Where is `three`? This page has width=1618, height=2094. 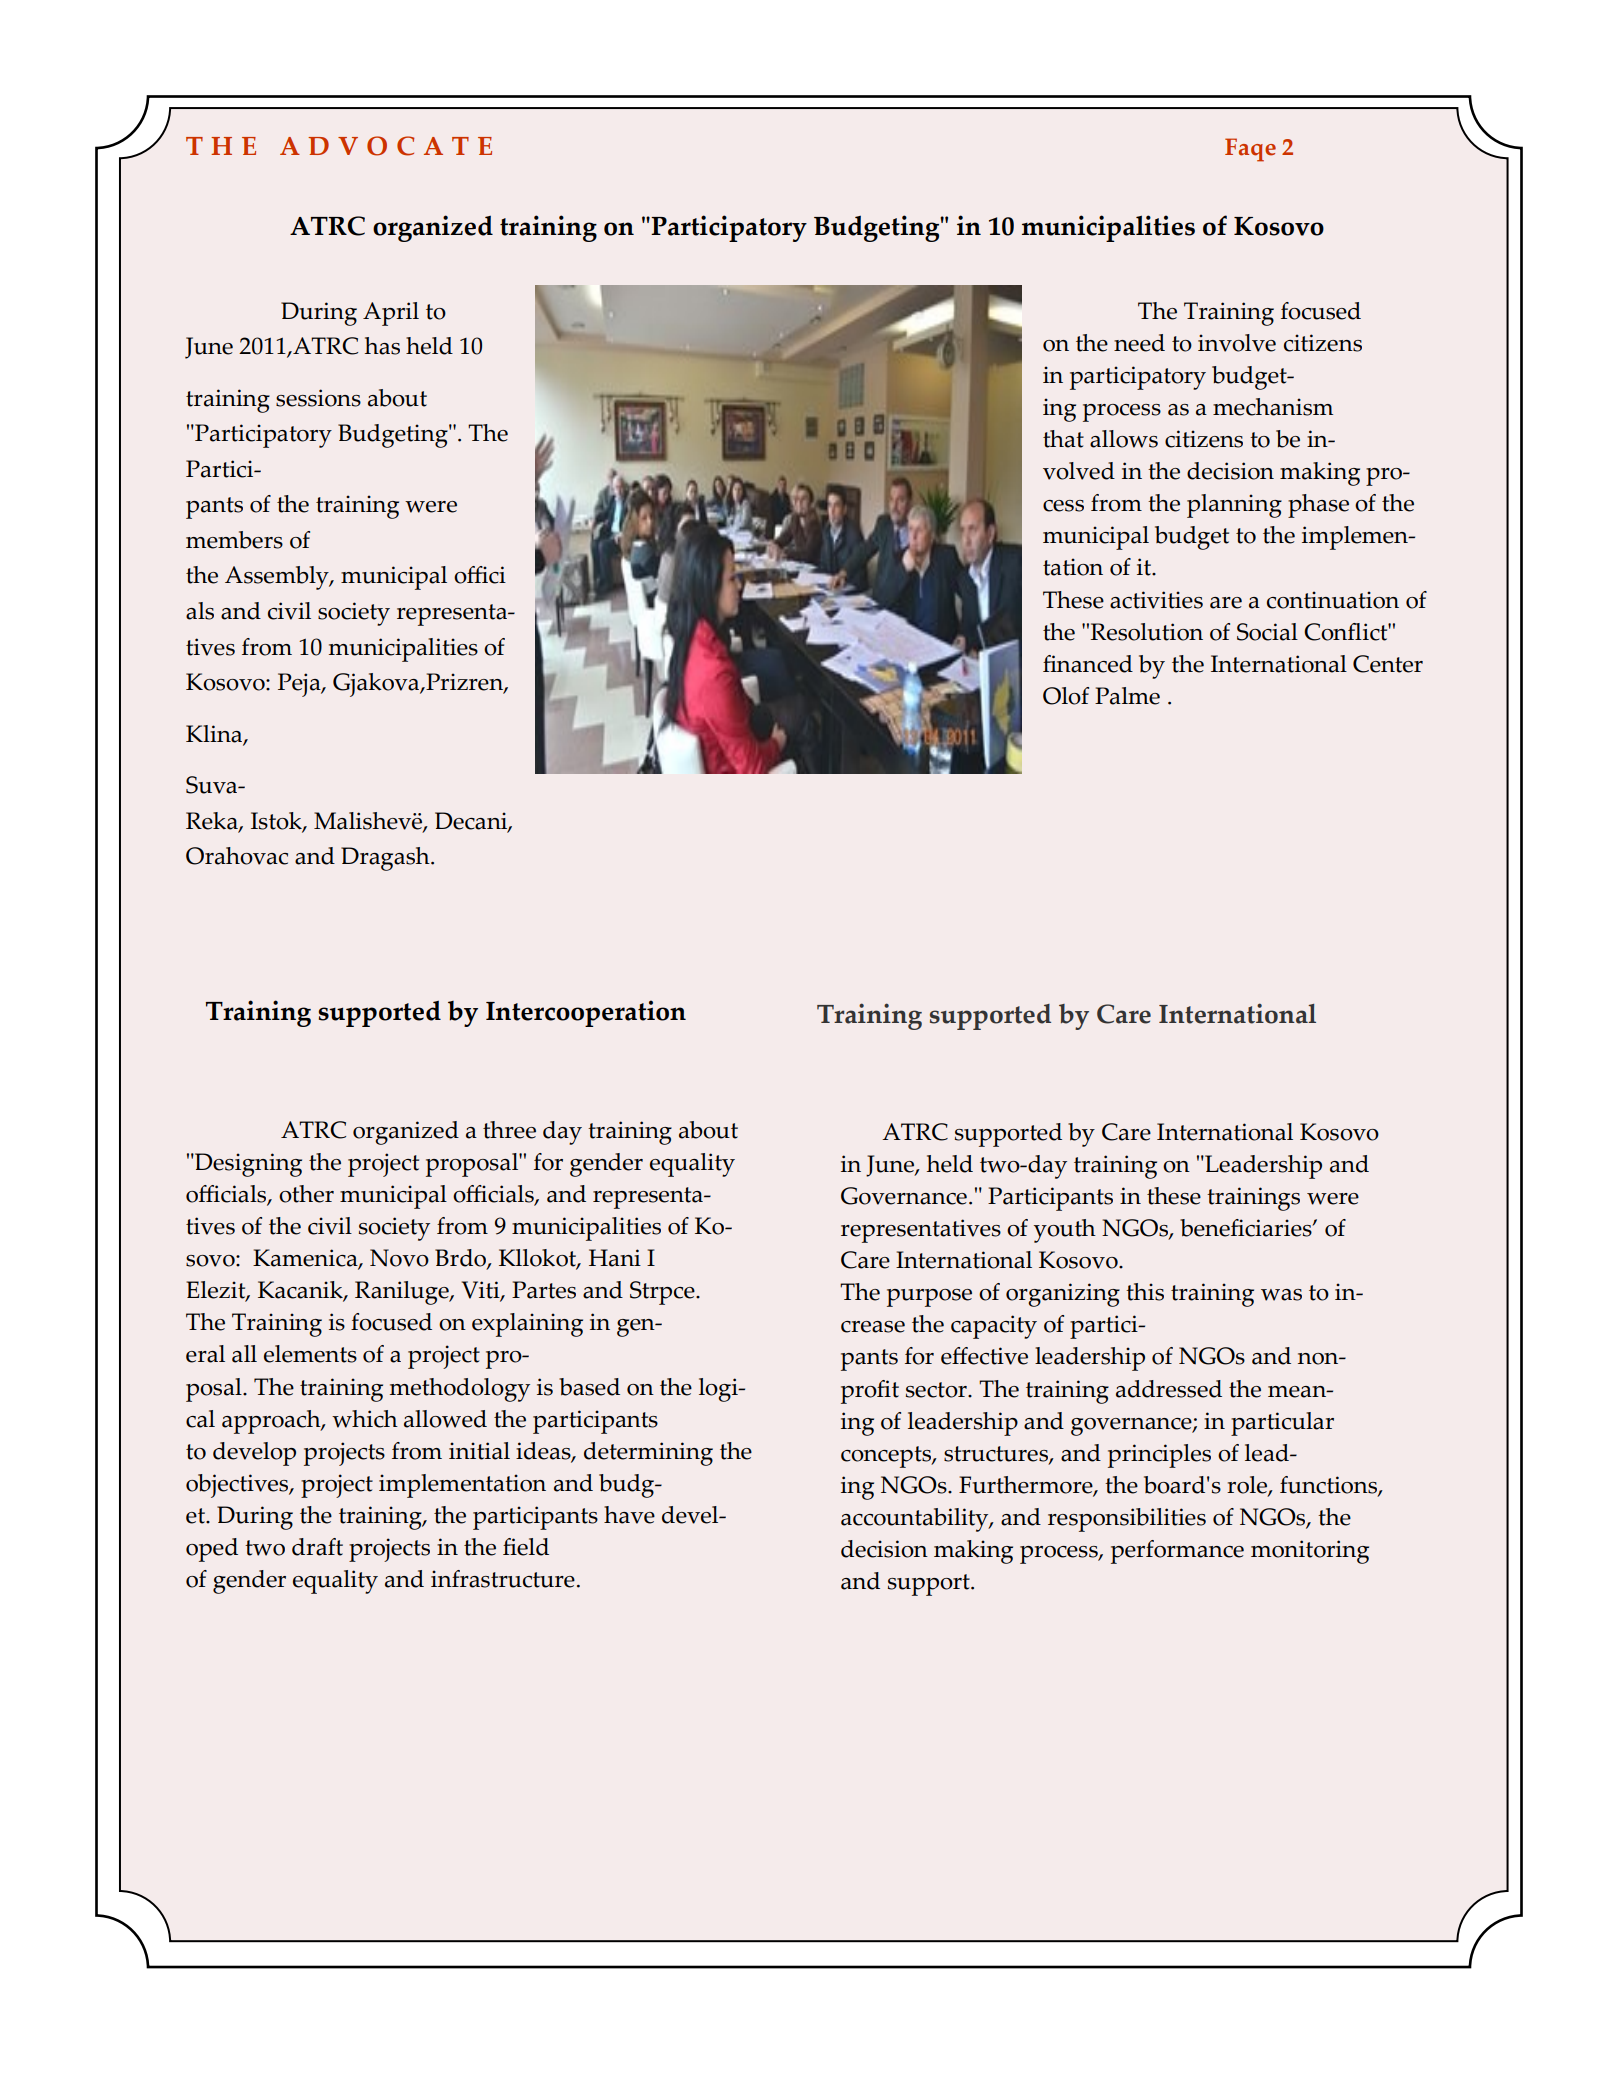 three is located at coordinates (509, 1130).
